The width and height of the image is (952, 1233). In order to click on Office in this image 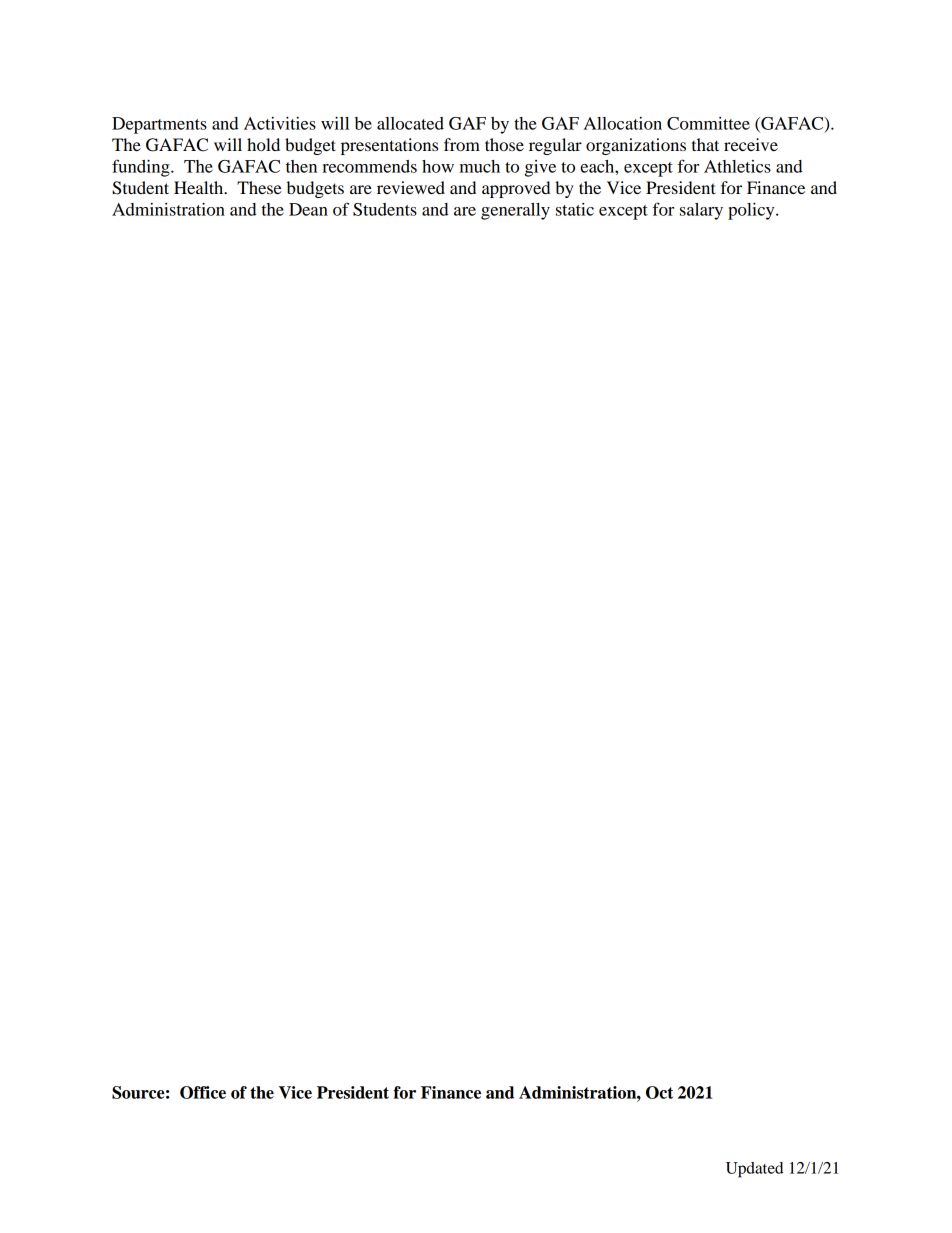, I will do `click(203, 1092)`.
